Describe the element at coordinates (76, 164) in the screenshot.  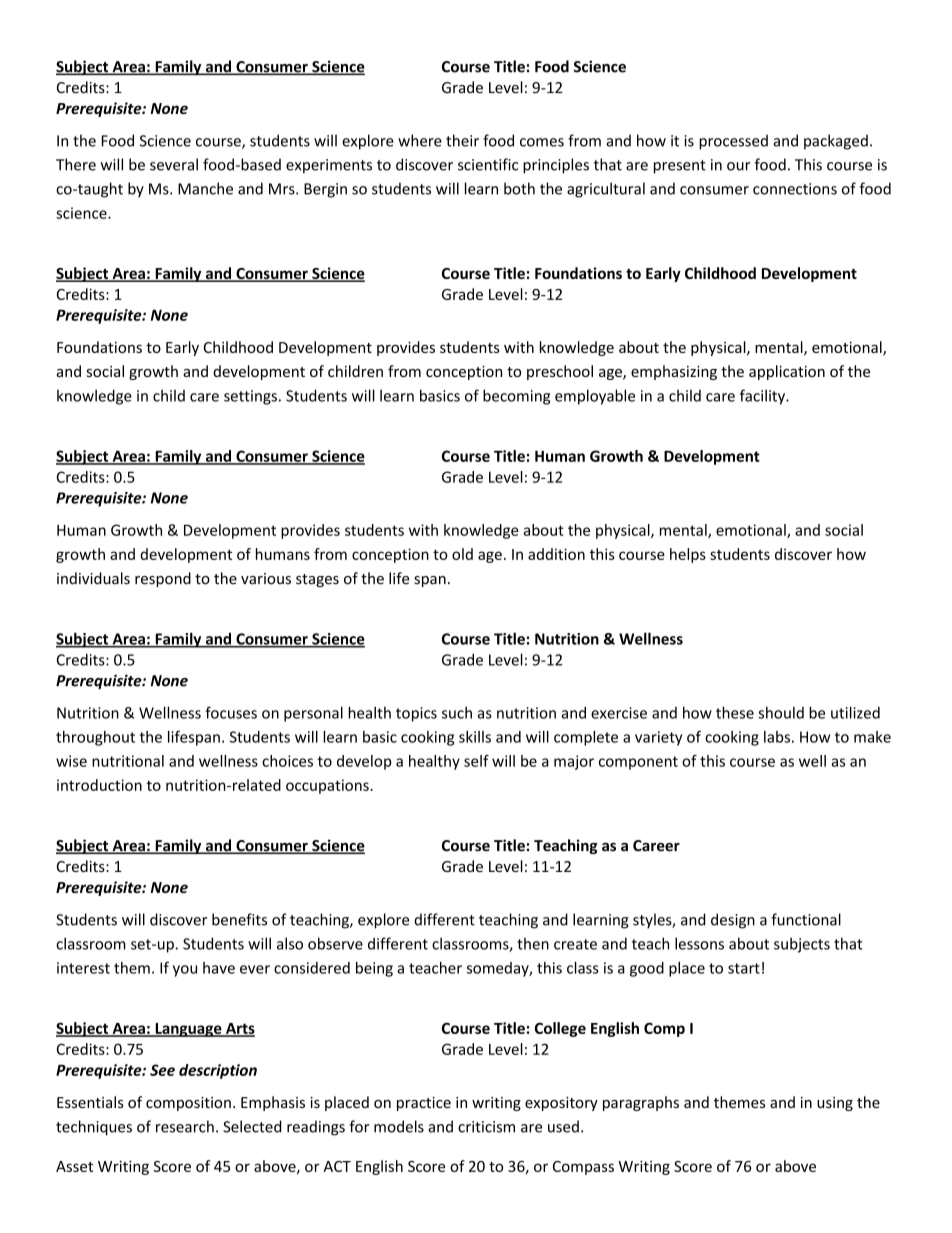
I see `There` at that location.
